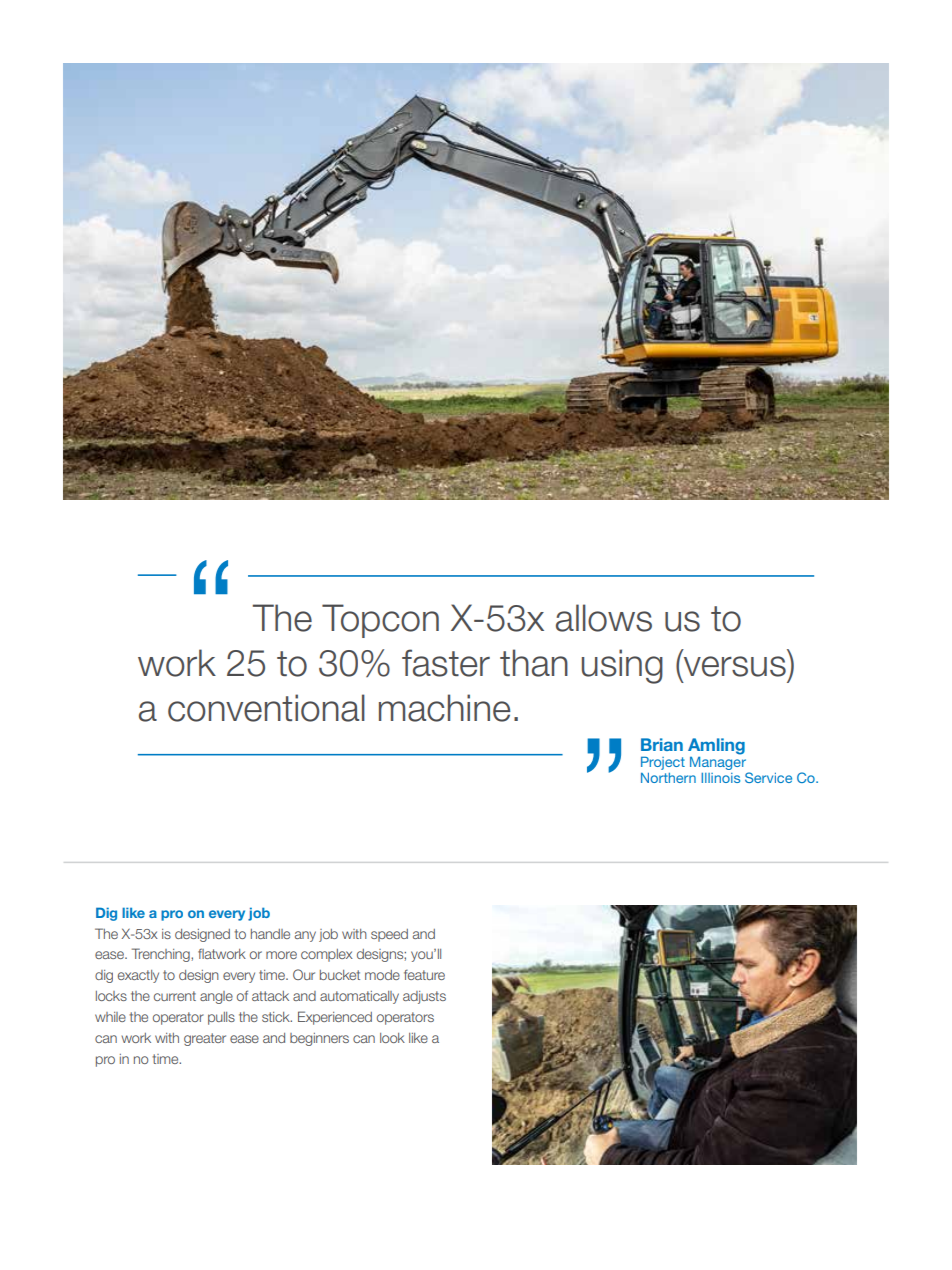 This screenshot has width=952, height=1270. What do you see at coordinates (668, 778) in the screenshot?
I see `Northern` at bounding box center [668, 778].
